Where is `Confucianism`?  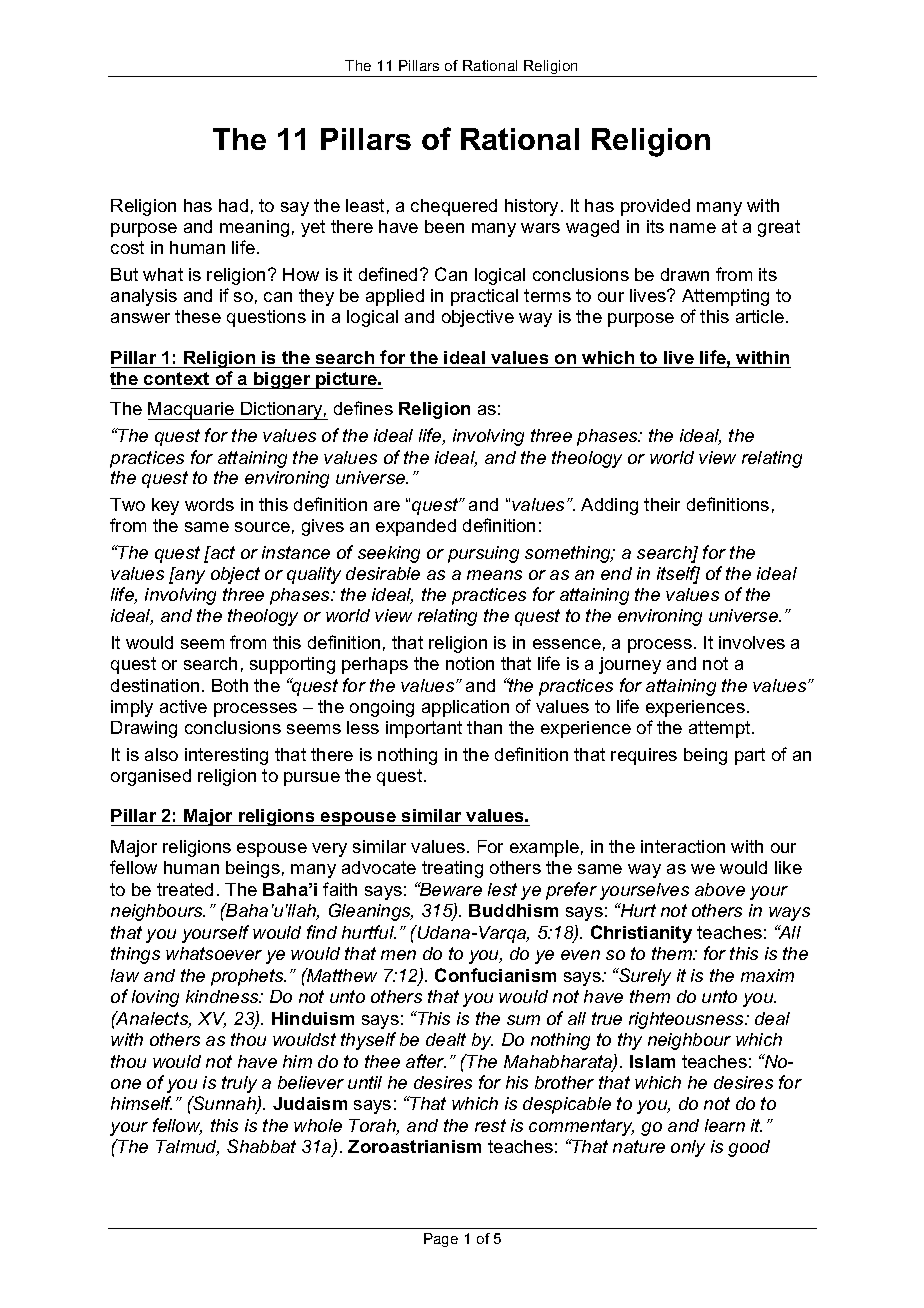
Confucianism is located at coordinates (495, 975).
